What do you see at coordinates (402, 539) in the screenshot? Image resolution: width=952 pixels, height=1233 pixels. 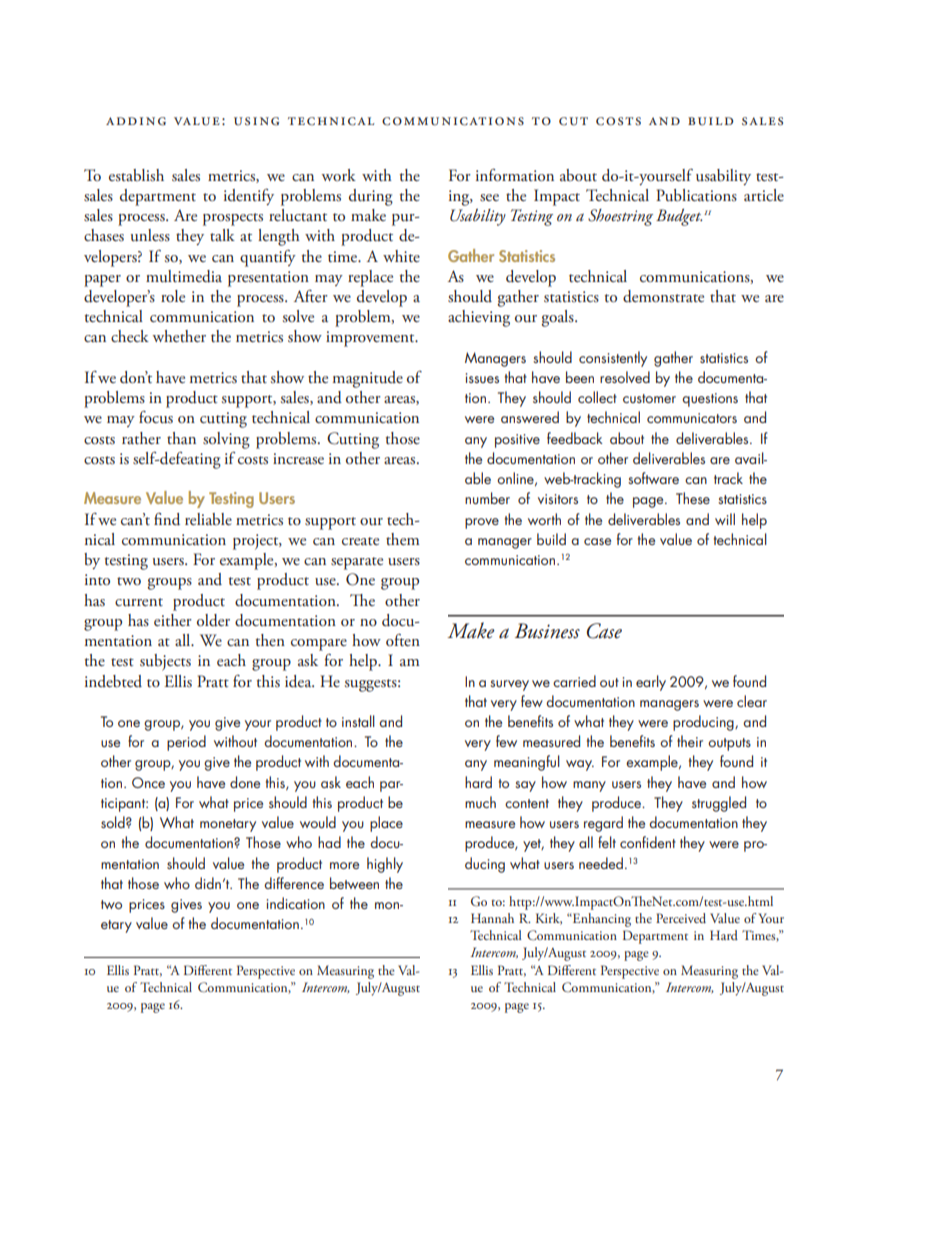 I see `them` at bounding box center [402, 539].
